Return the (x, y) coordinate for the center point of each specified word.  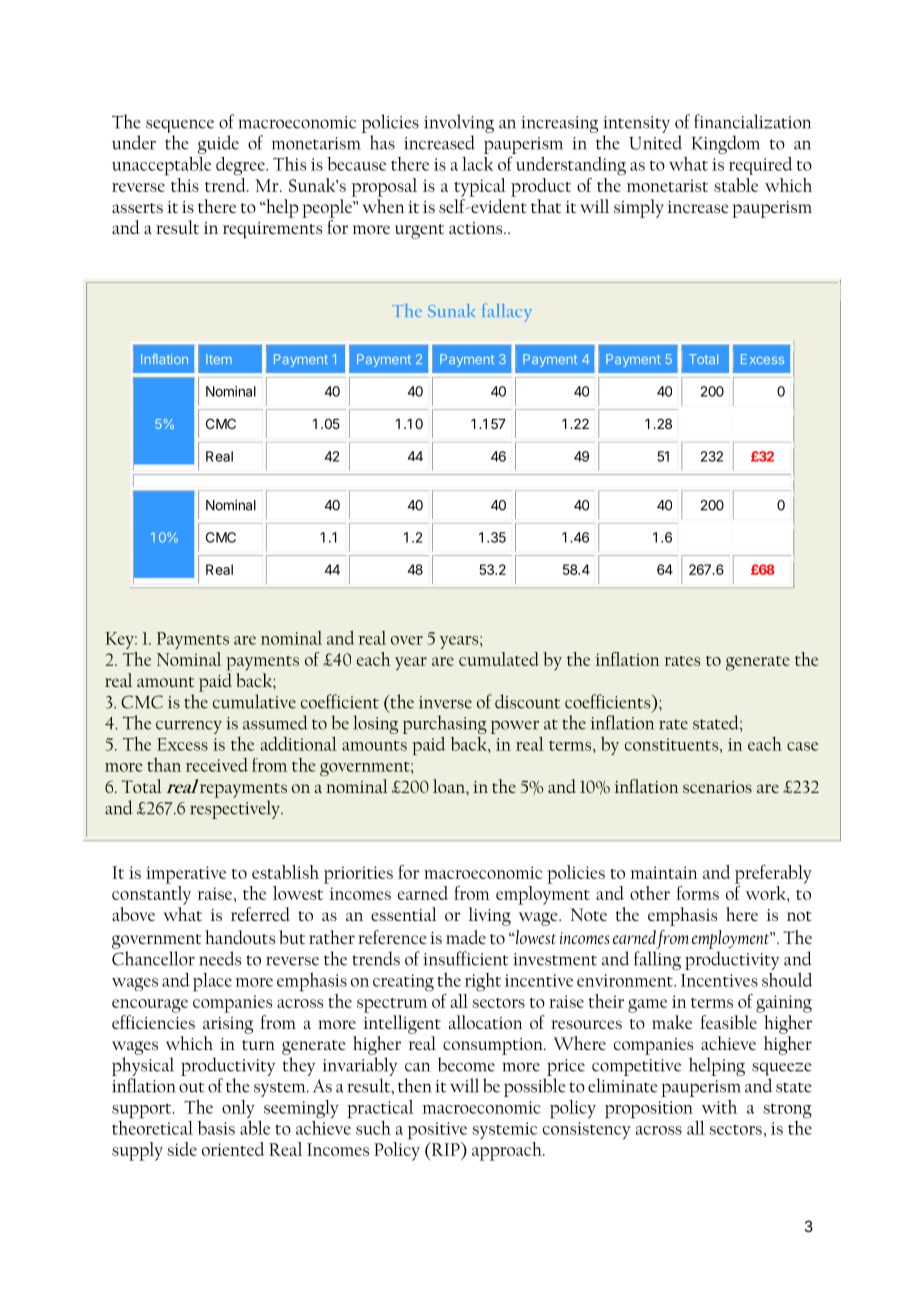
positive (437, 1131)
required (761, 166)
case (802, 746)
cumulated (499, 659)
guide (218, 144)
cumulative (254, 701)
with (719, 1107)
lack (478, 164)
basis (216, 1128)
